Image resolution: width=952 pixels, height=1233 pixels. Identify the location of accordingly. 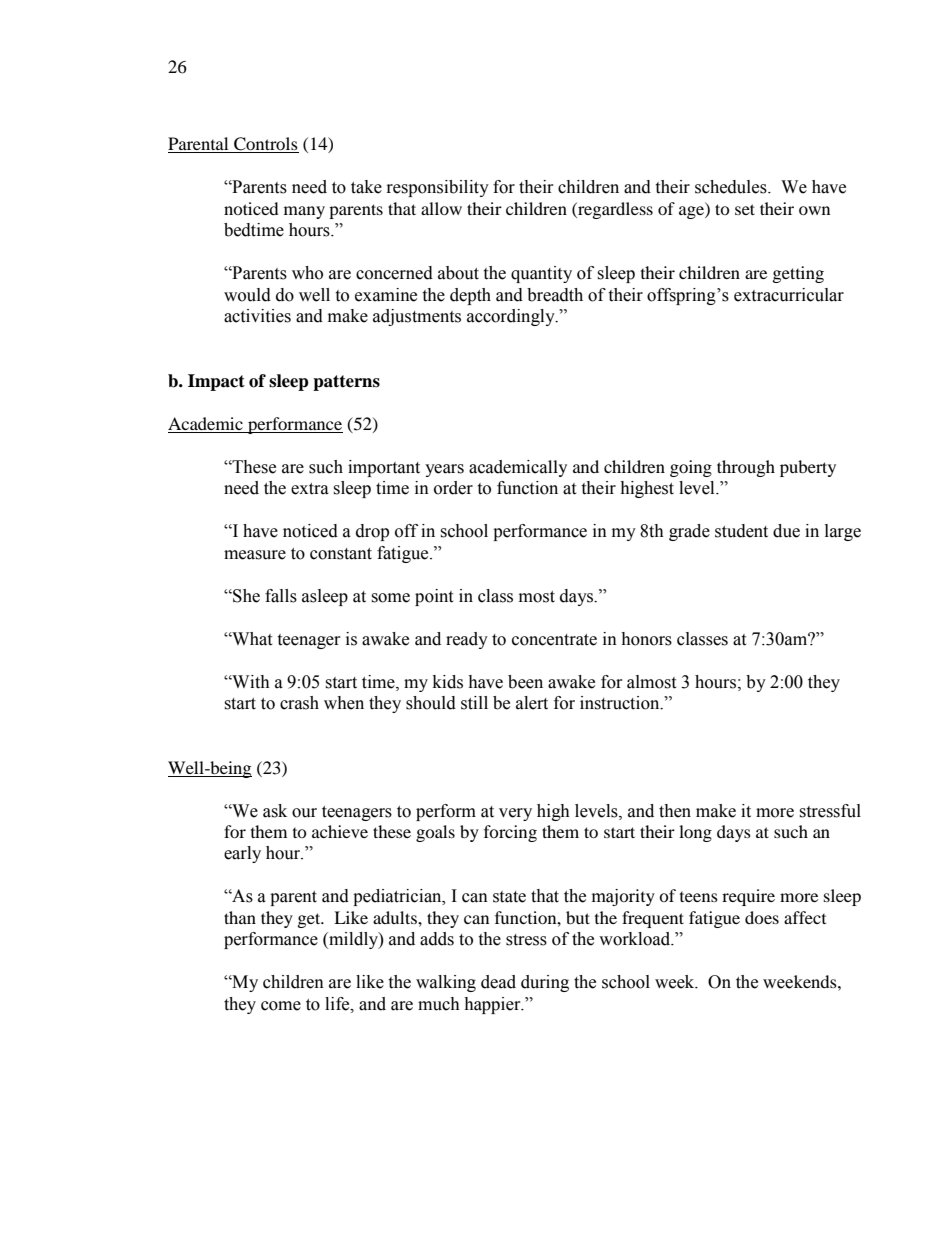
(512, 317).
